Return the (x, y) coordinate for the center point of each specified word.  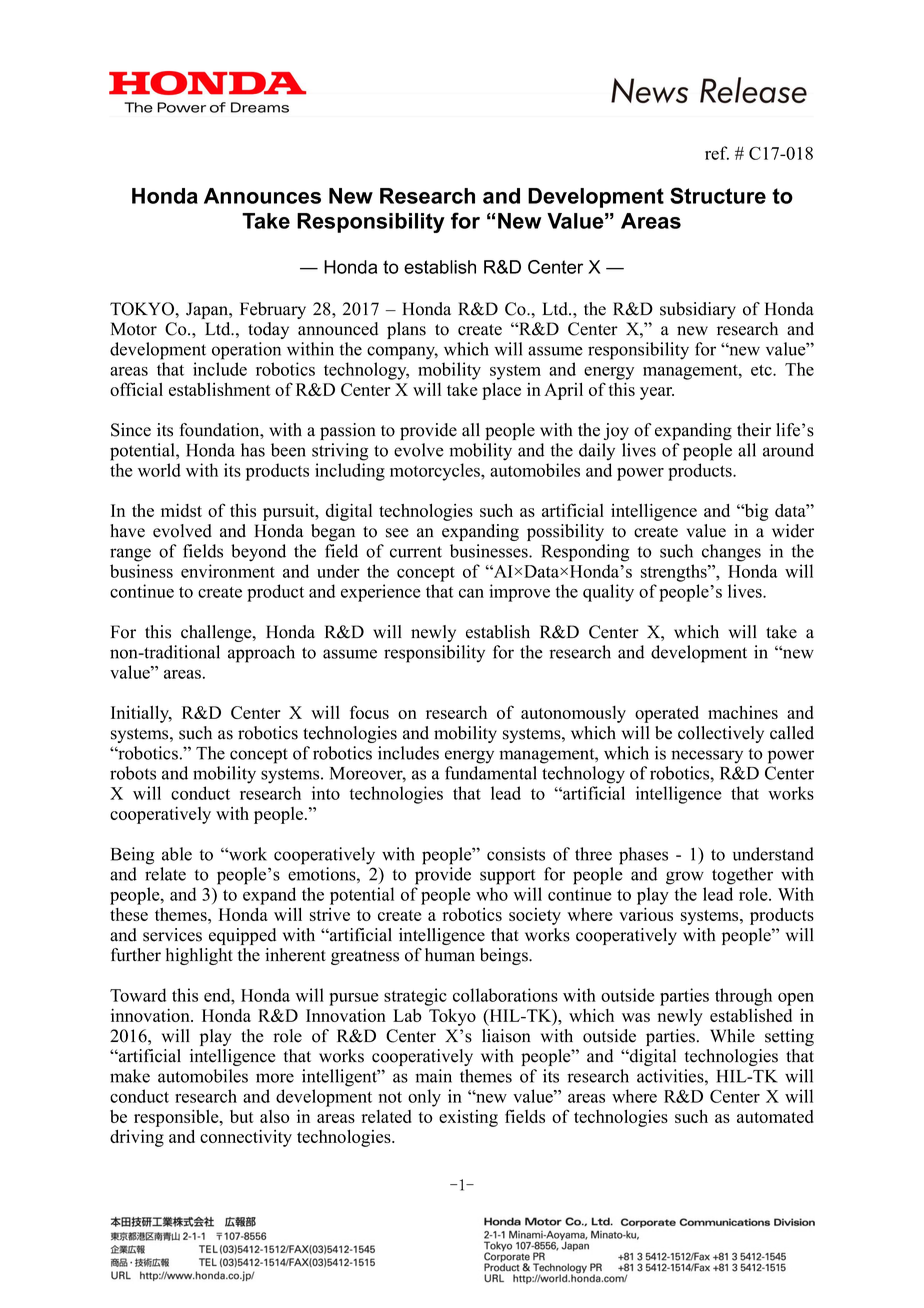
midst (181, 510)
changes (731, 553)
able (177, 854)
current (416, 552)
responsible (177, 1118)
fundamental (491, 773)
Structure (718, 195)
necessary (707, 757)
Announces (262, 196)
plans (406, 330)
